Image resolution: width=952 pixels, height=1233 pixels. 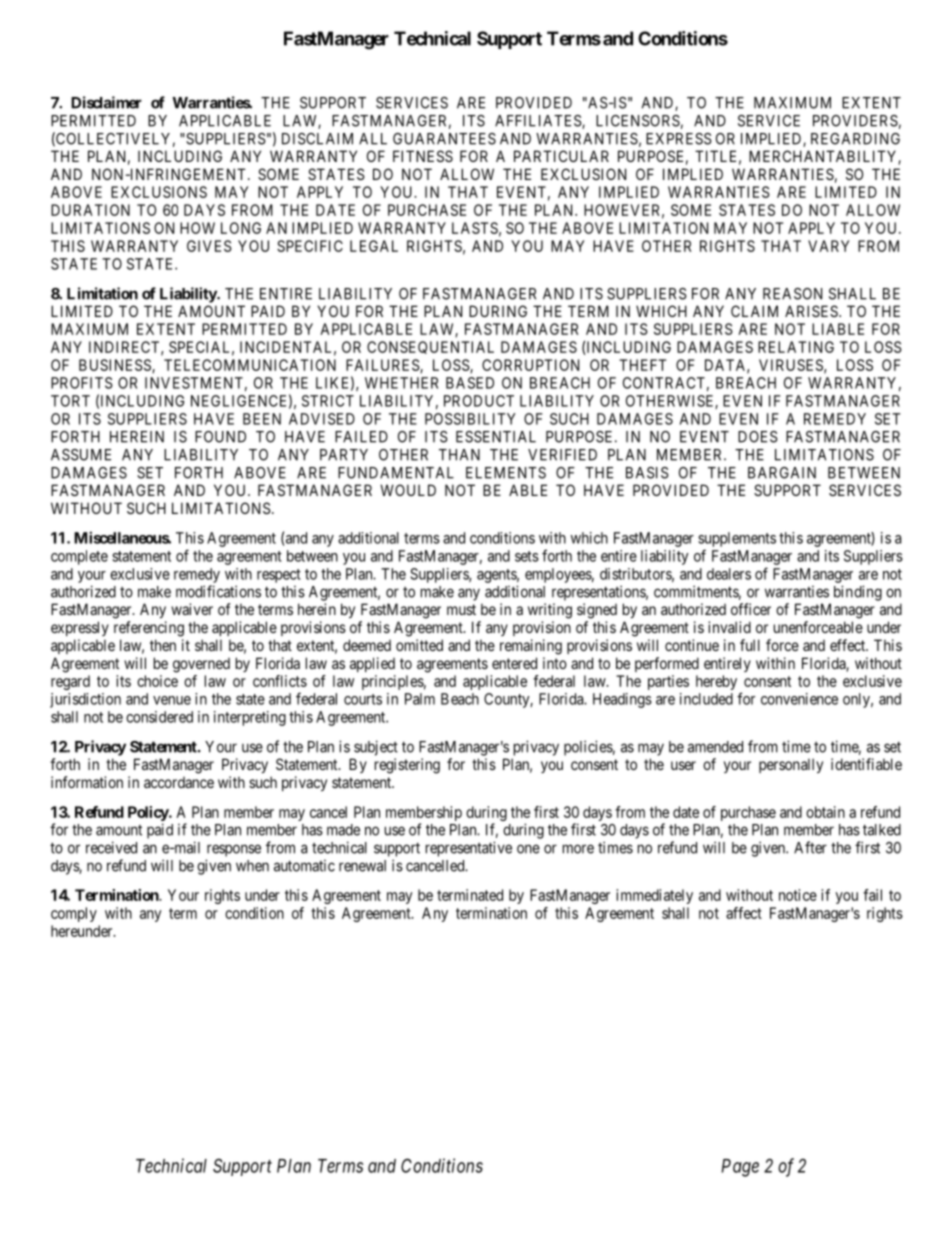 I want to click on Page, so click(x=740, y=1168).
